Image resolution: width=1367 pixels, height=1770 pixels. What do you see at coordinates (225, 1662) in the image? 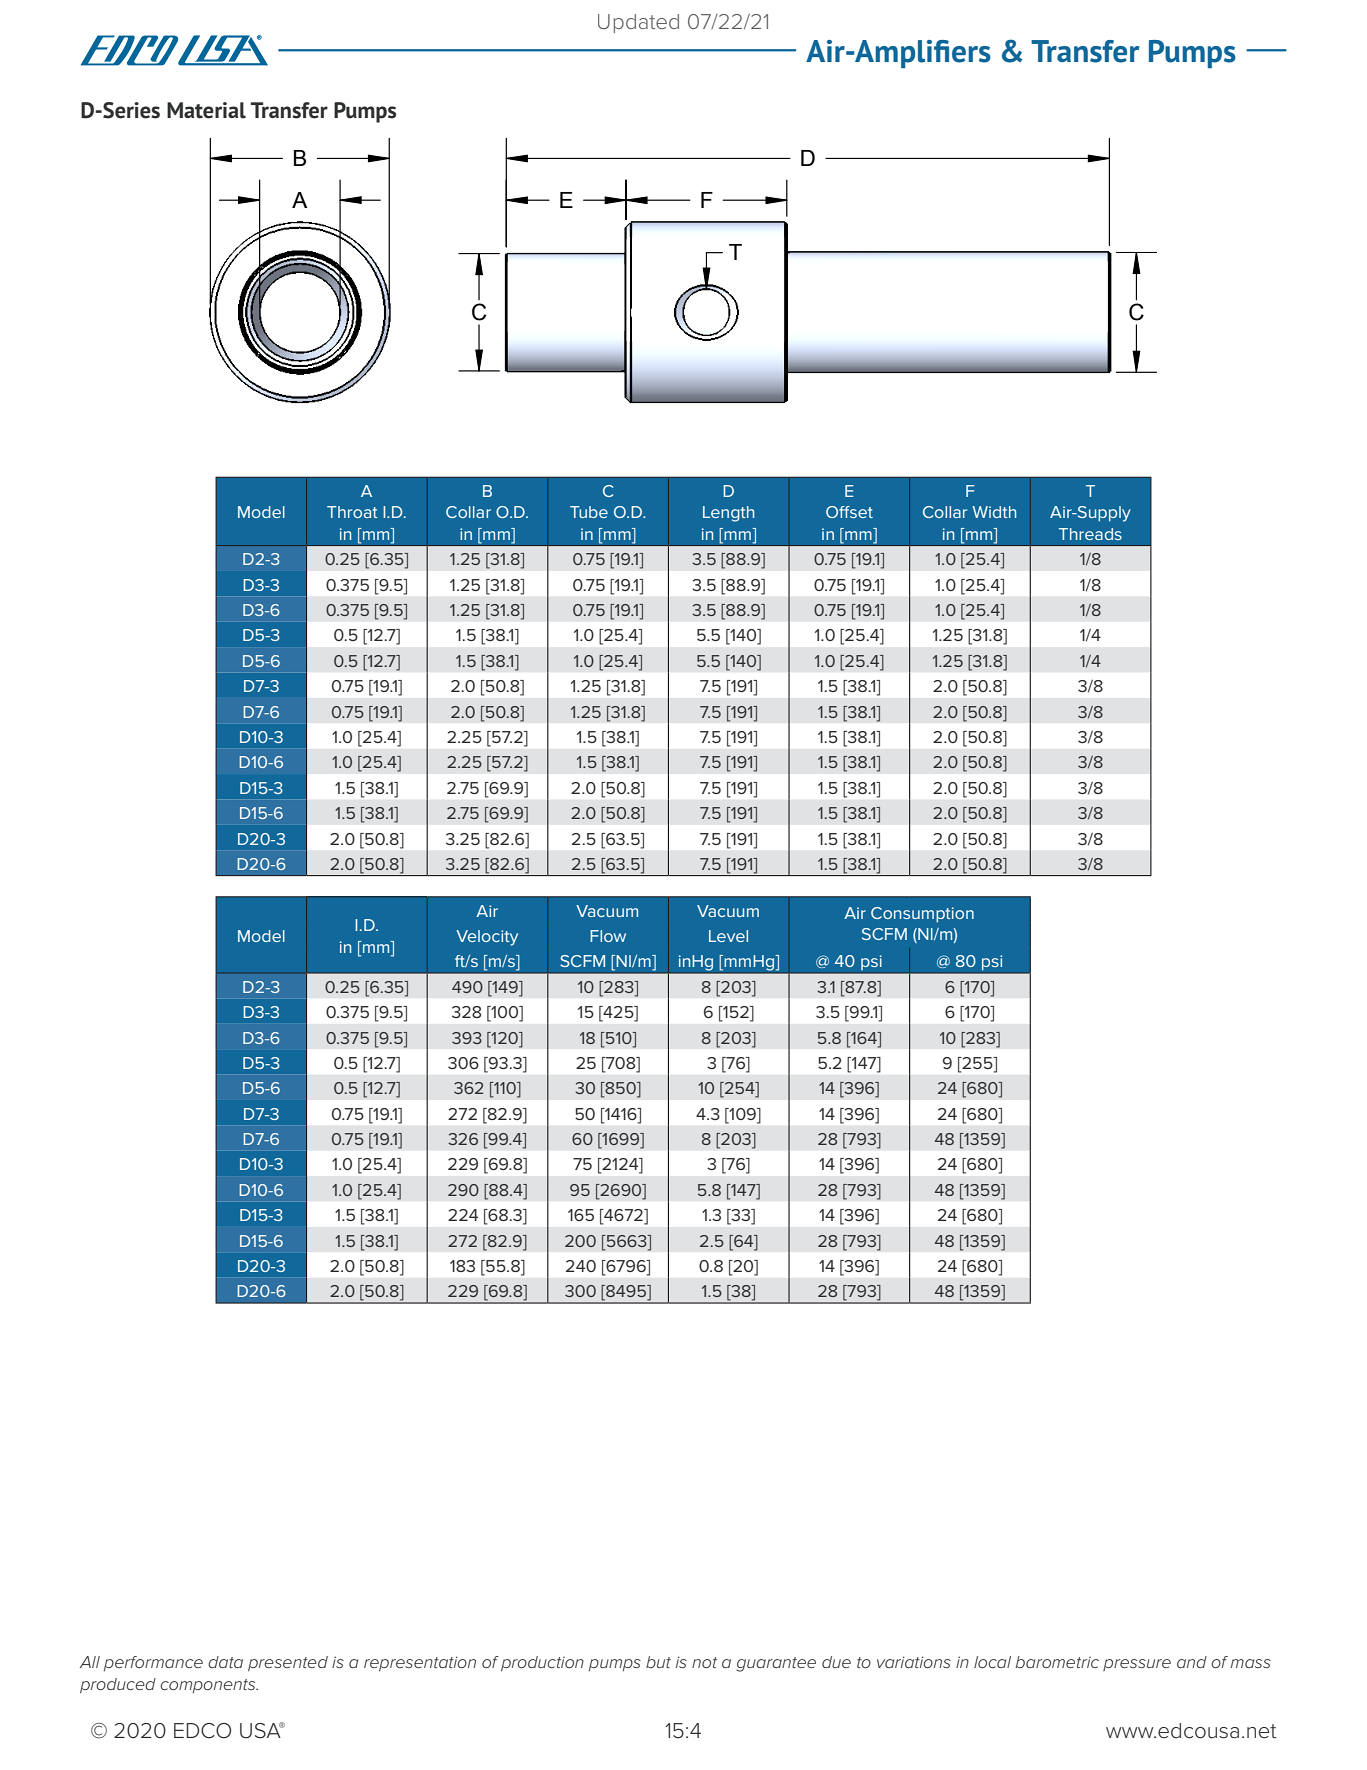
I see `data` at bounding box center [225, 1662].
